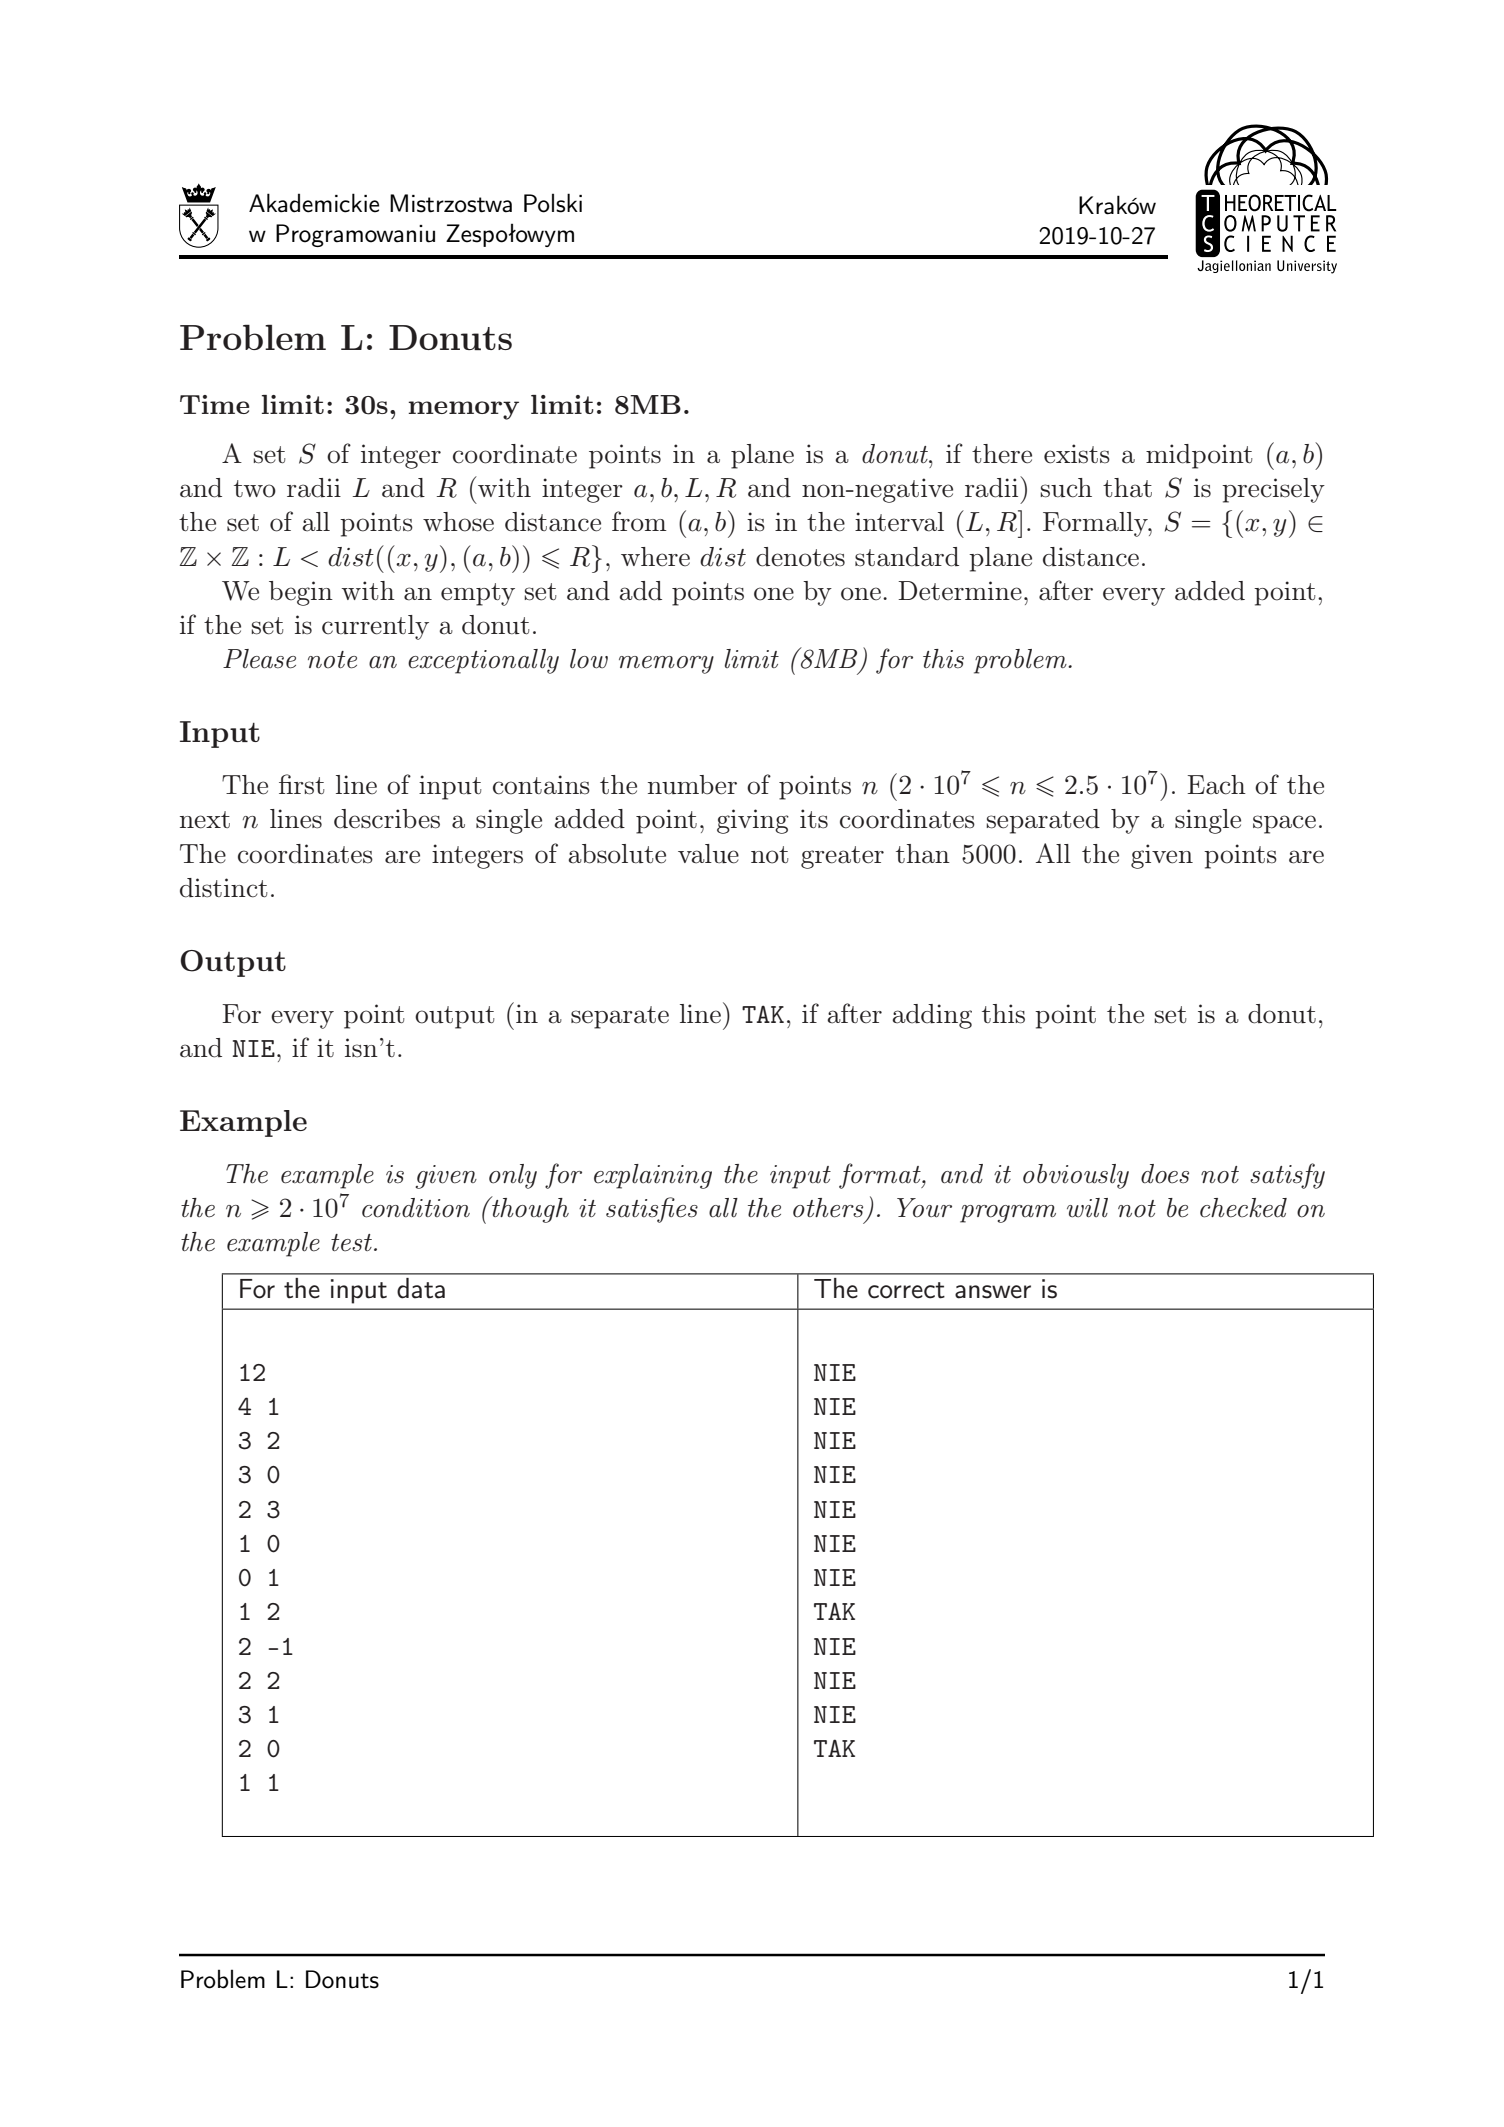 The width and height of the screenshot is (1504, 2127). I want to click on begin, so click(301, 593).
